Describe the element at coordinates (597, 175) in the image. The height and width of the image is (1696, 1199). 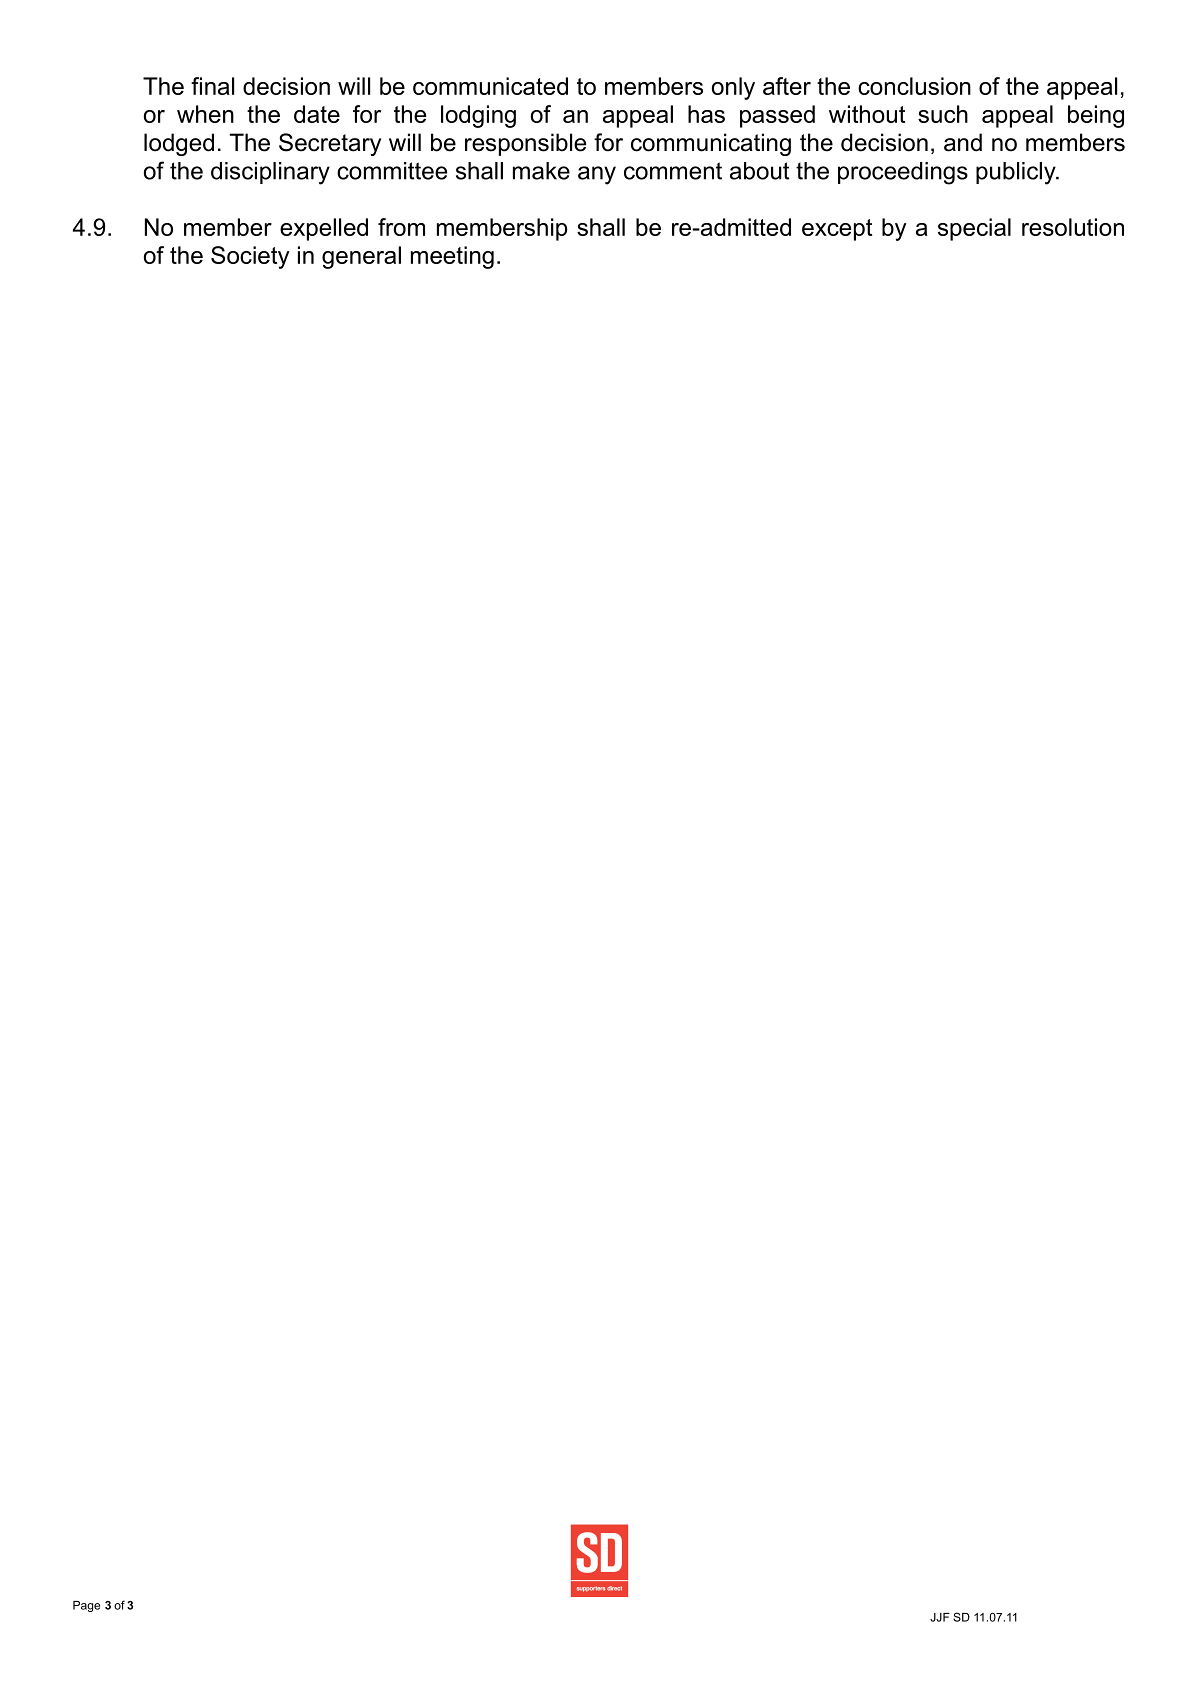
I see `any` at that location.
